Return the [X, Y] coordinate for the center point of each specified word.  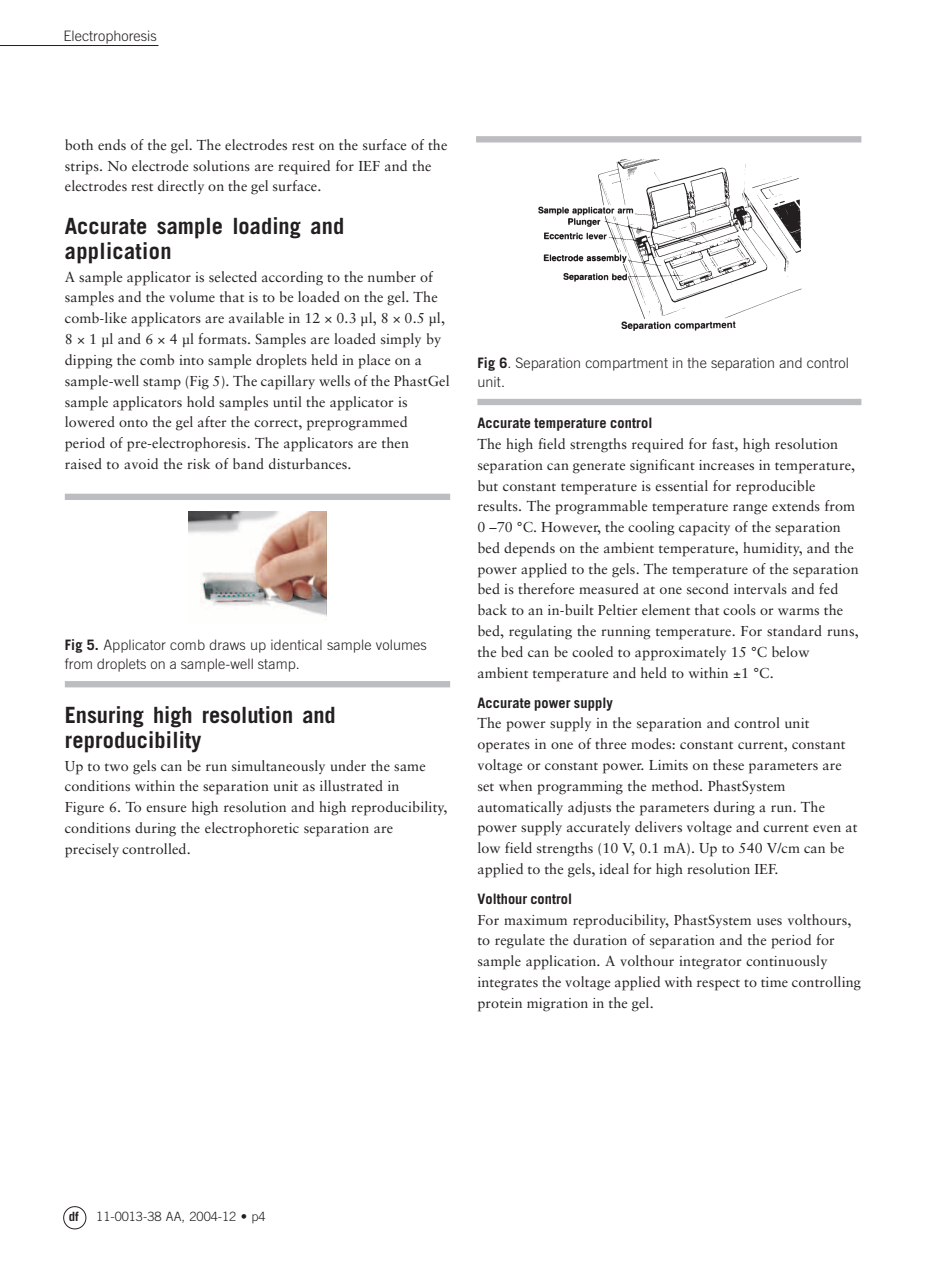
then [395, 442]
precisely [92, 850]
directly [181, 187]
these [728, 764]
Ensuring [105, 717]
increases [726, 465]
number [392, 276]
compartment [626, 364]
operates [504, 747]
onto [133, 423]
